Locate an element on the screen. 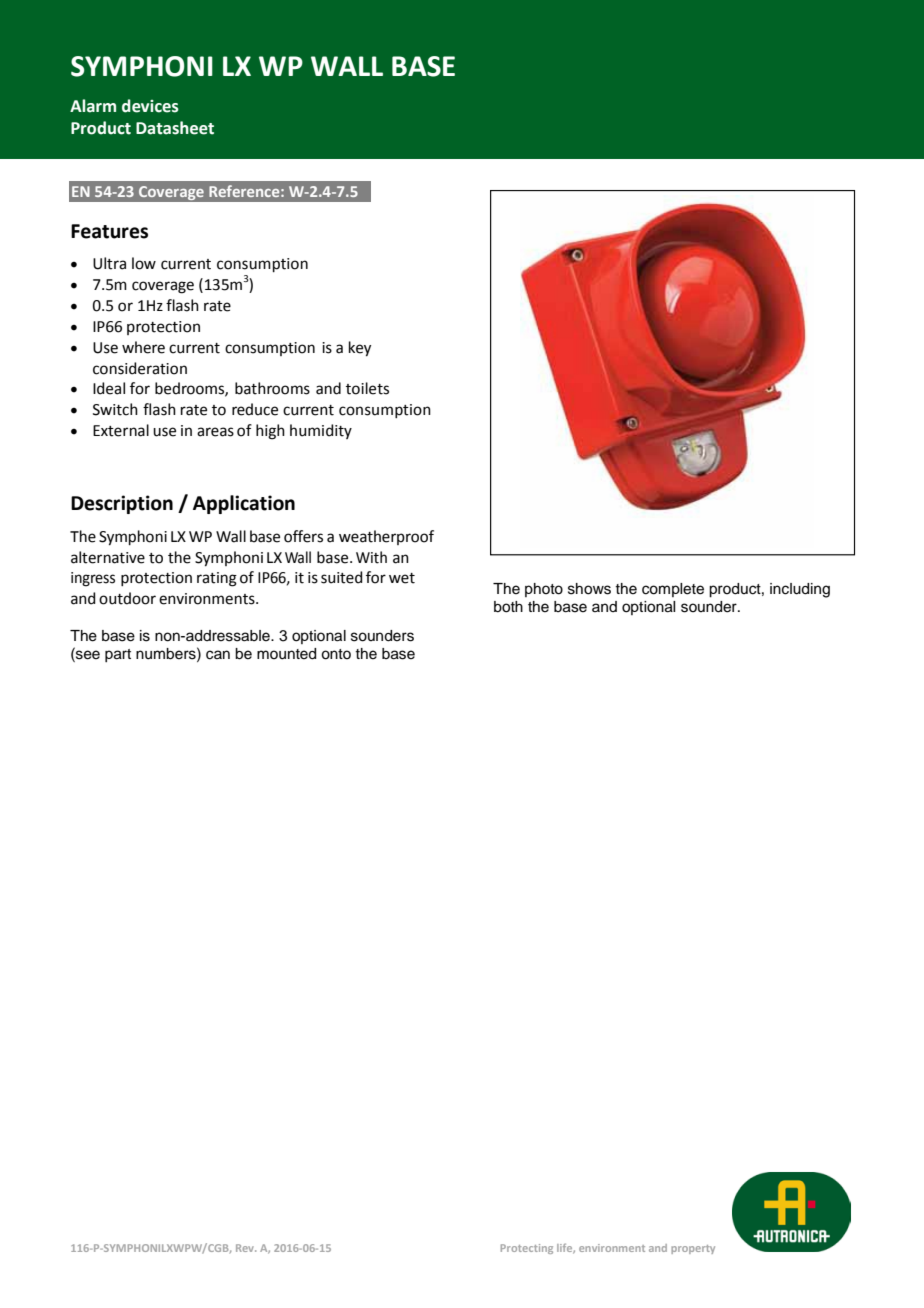 Image resolution: width=924 pixels, height=1308 pixels. Datasheet is located at coordinates (175, 128).
